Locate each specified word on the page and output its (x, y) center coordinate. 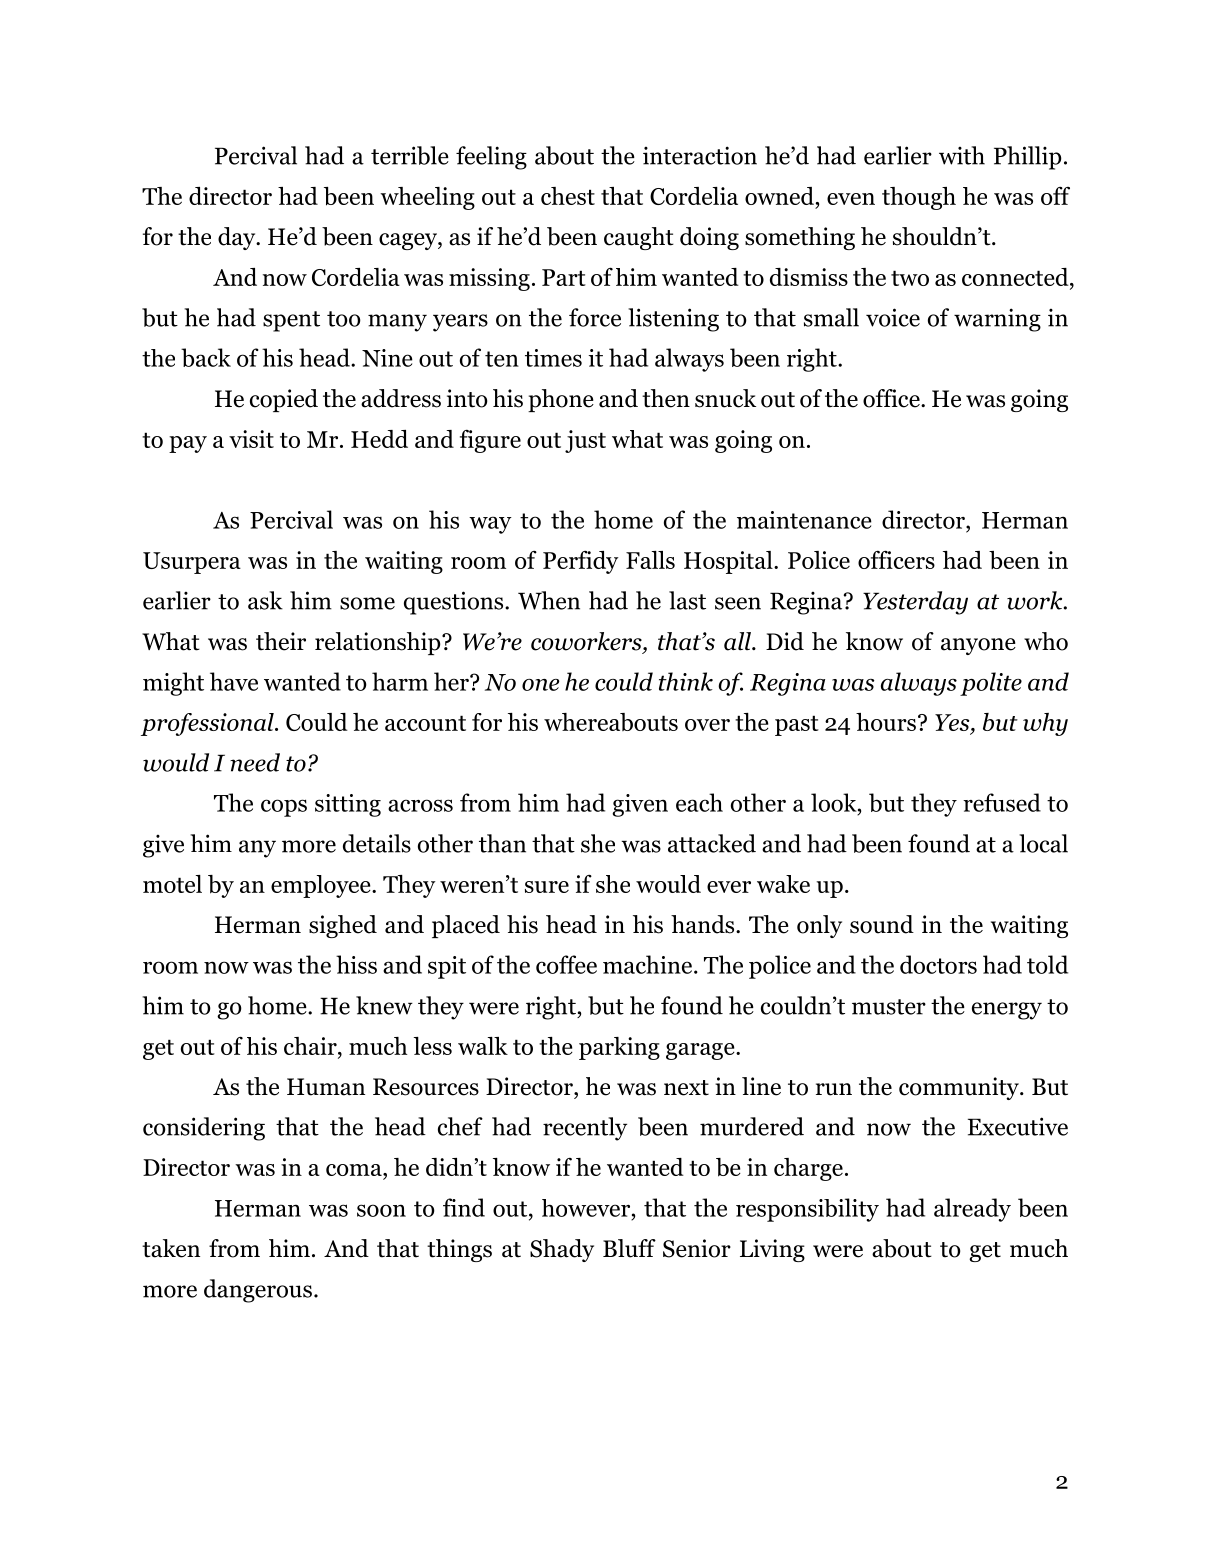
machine (647, 964)
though (919, 198)
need (255, 762)
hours (886, 722)
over (707, 725)
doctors (938, 964)
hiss (356, 964)
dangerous (258, 1291)
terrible (410, 155)
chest (568, 196)
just (585, 441)
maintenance (804, 520)
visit (251, 439)
